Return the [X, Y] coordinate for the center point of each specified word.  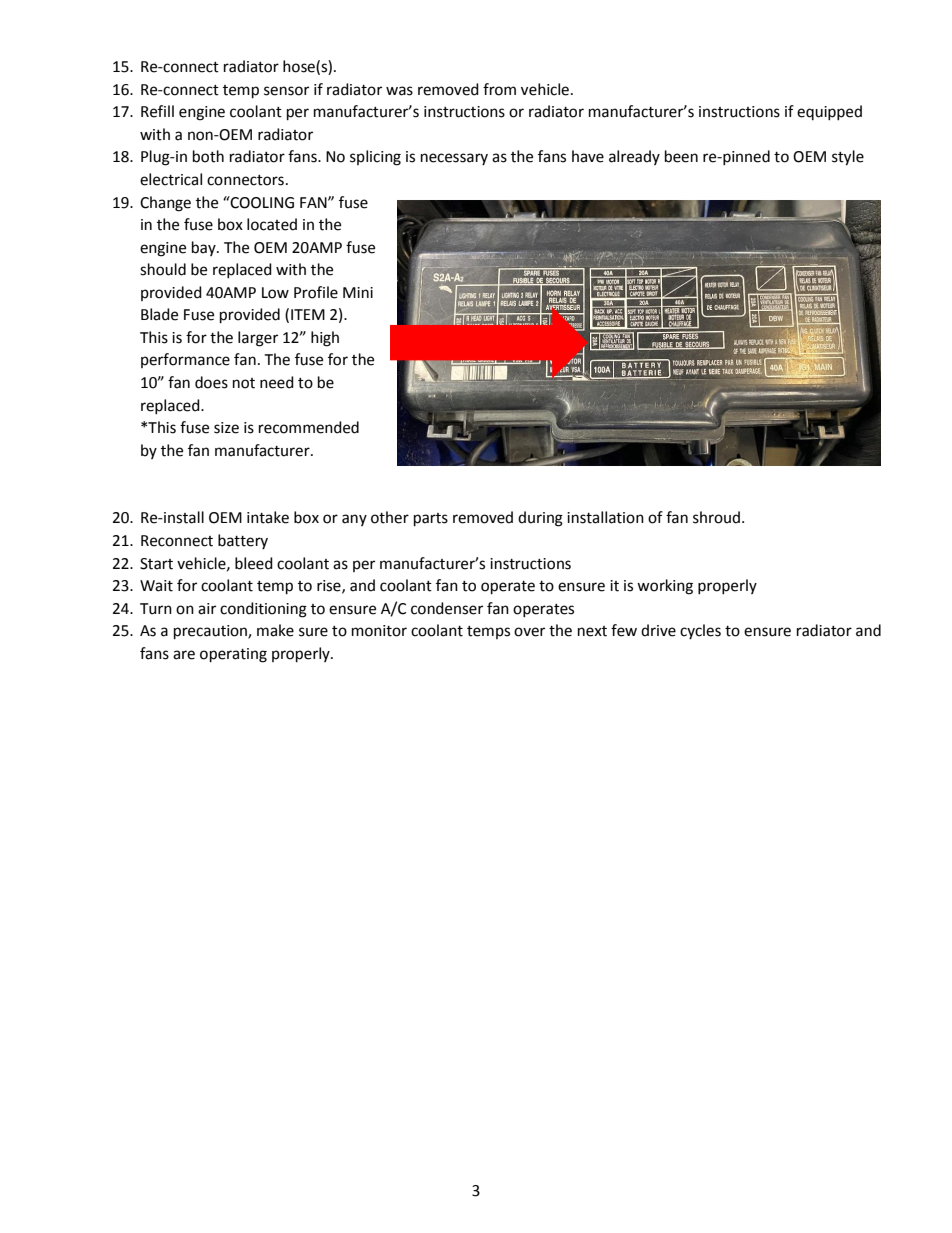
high [325, 339]
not [244, 383]
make [275, 630]
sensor [286, 91]
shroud [716, 517]
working [665, 587]
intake [268, 517]
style [848, 158]
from [499, 89]
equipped [829, 112]
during [540, 519]
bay [205, 248]
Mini [358, 292]
